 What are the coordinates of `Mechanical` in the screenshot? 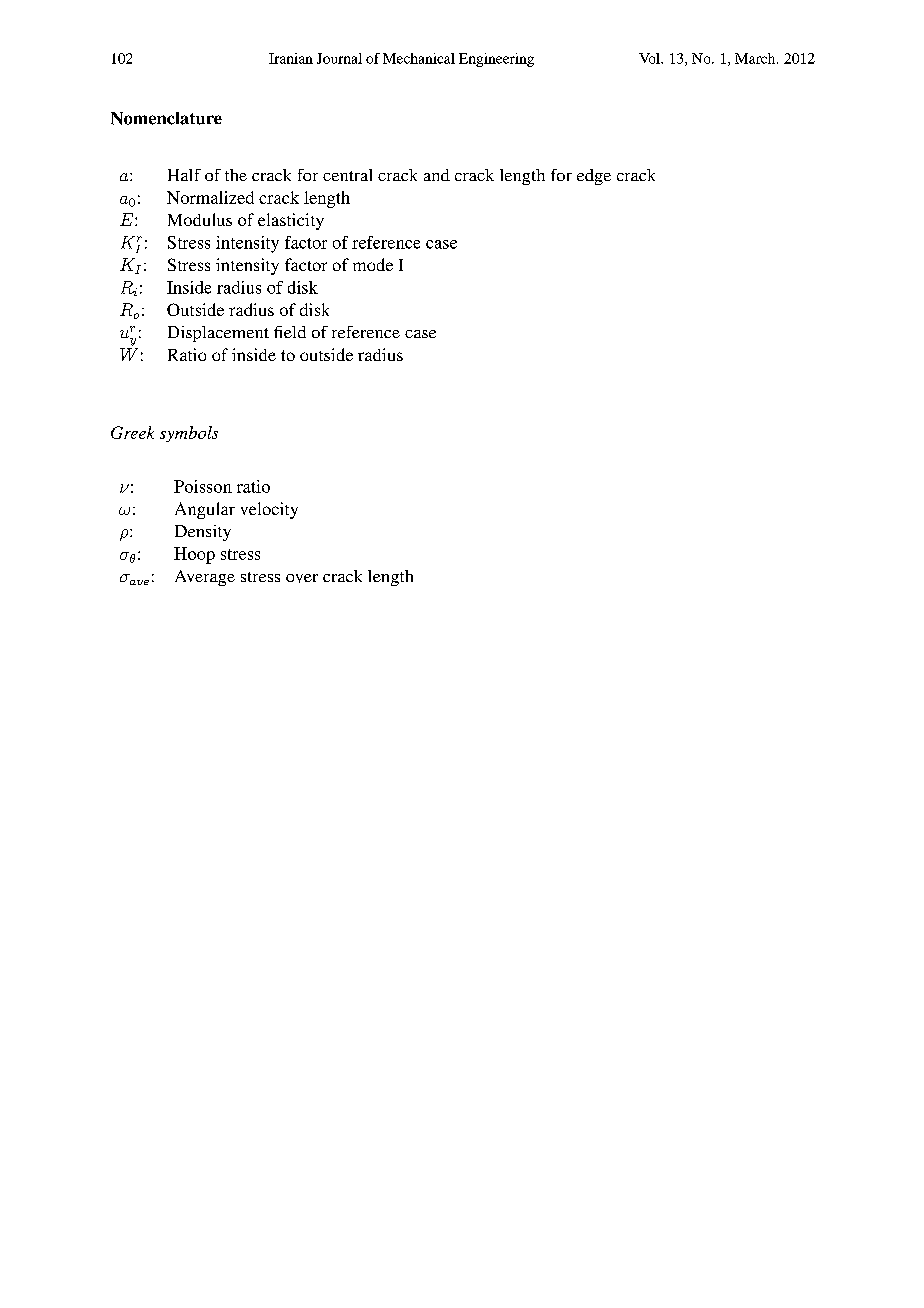 It's located at (419, 58).
